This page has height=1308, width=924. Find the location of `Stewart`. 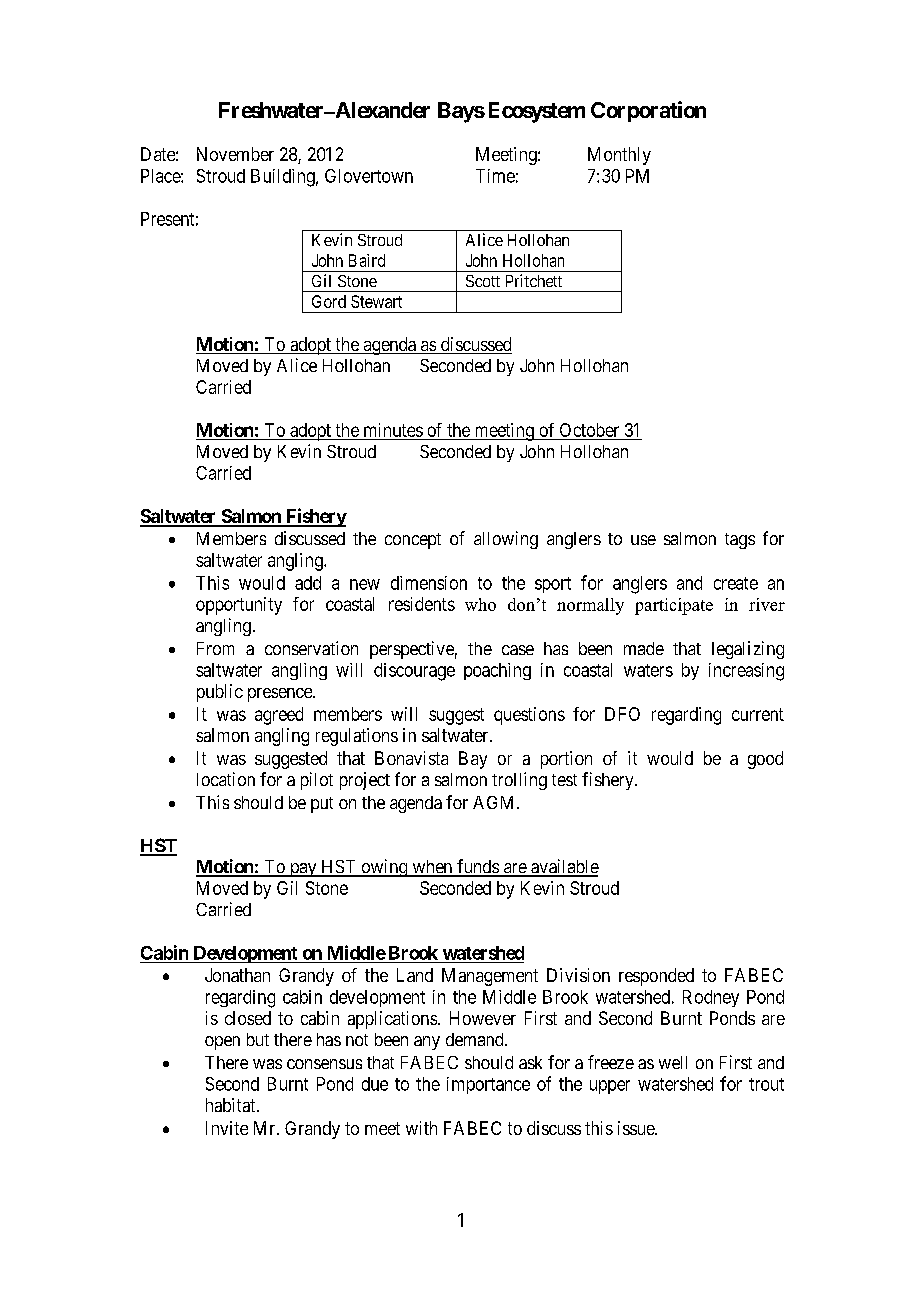

Stewart is located at coordinates (376, 301).
